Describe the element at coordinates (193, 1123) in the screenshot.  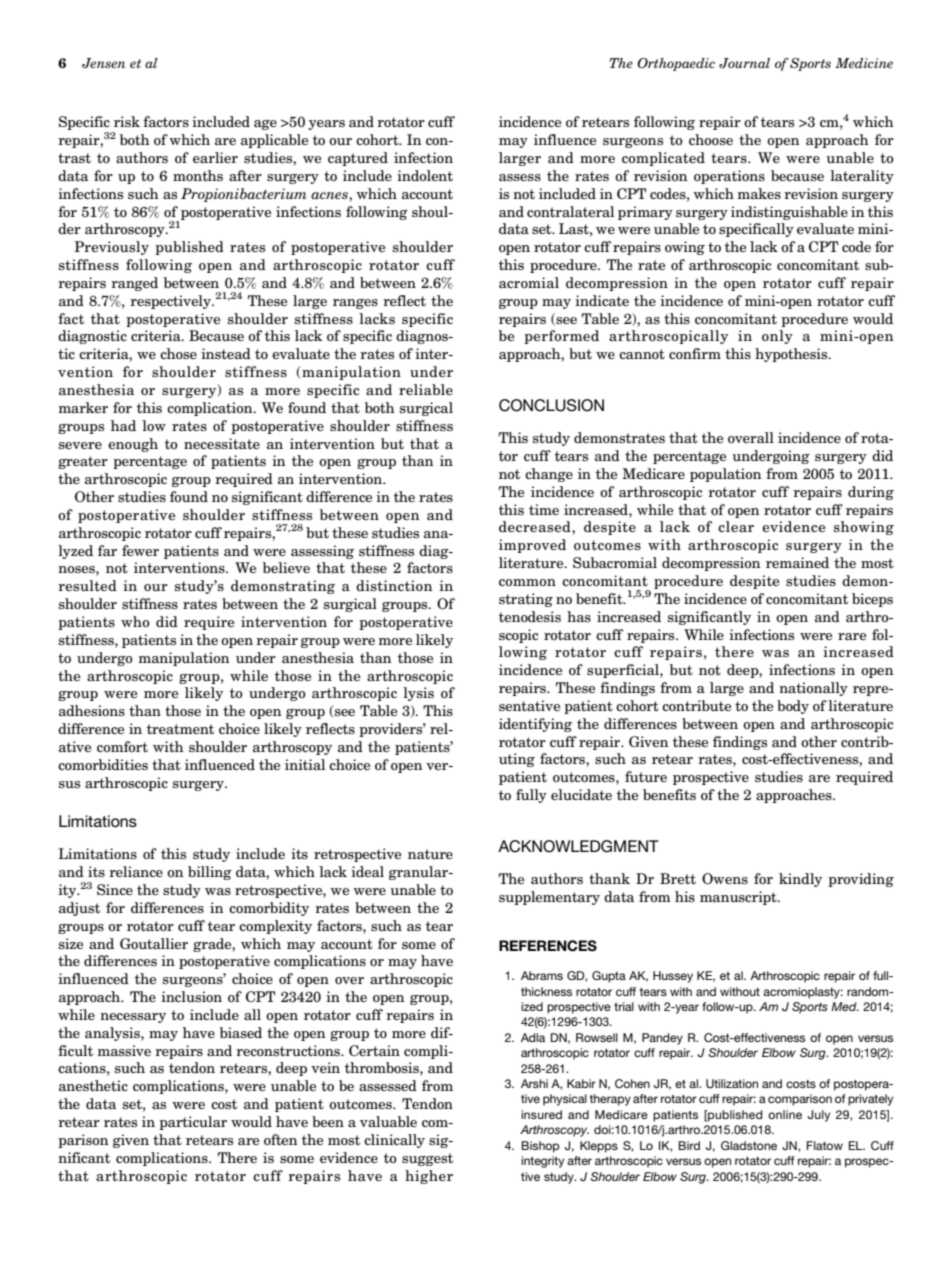
I see `particular` at that location.
